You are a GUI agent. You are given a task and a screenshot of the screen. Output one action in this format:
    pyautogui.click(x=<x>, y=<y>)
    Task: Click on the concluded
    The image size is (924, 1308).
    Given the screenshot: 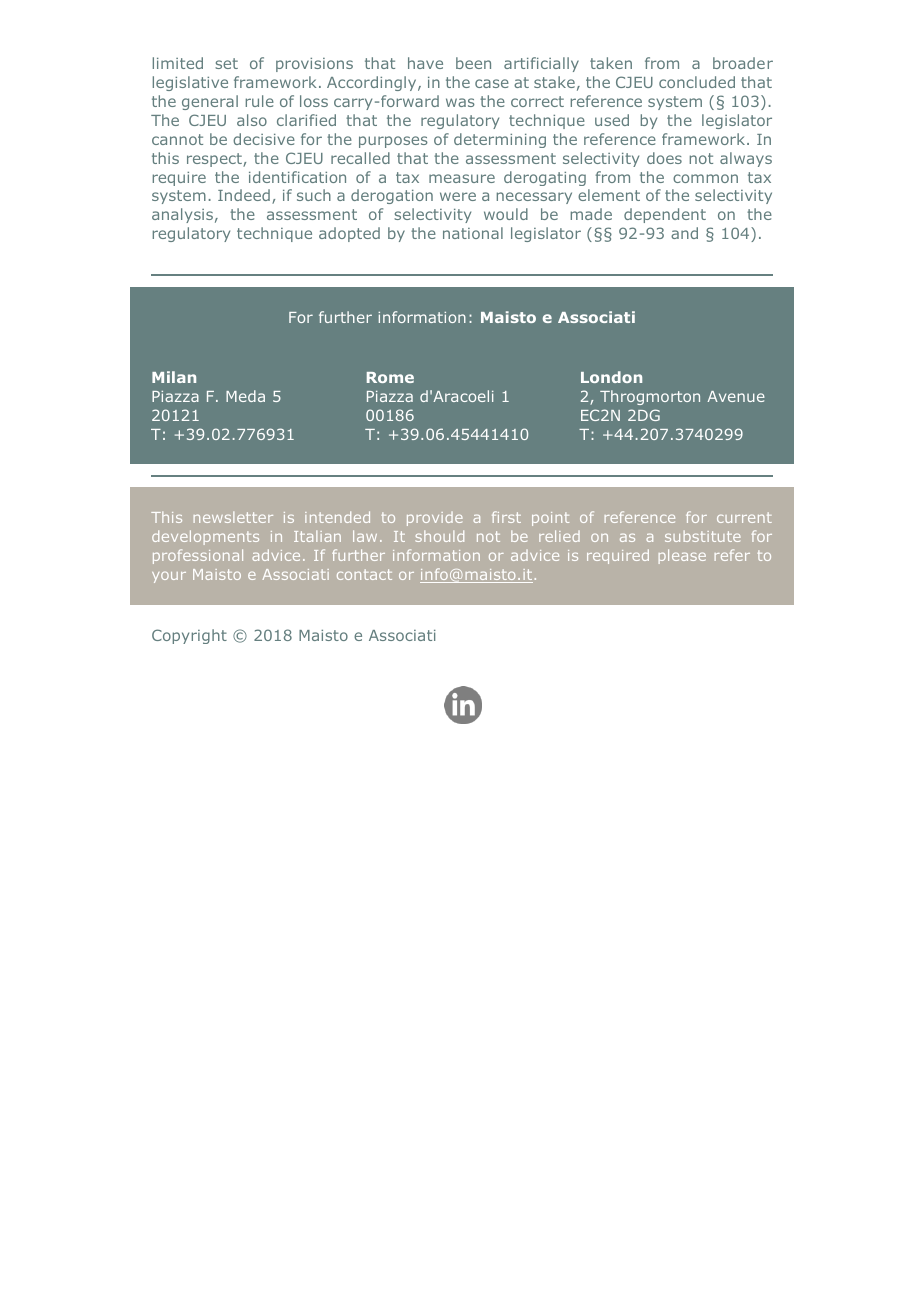 What is the action you would take?
    pyautogui.click(x=697, y=82)
